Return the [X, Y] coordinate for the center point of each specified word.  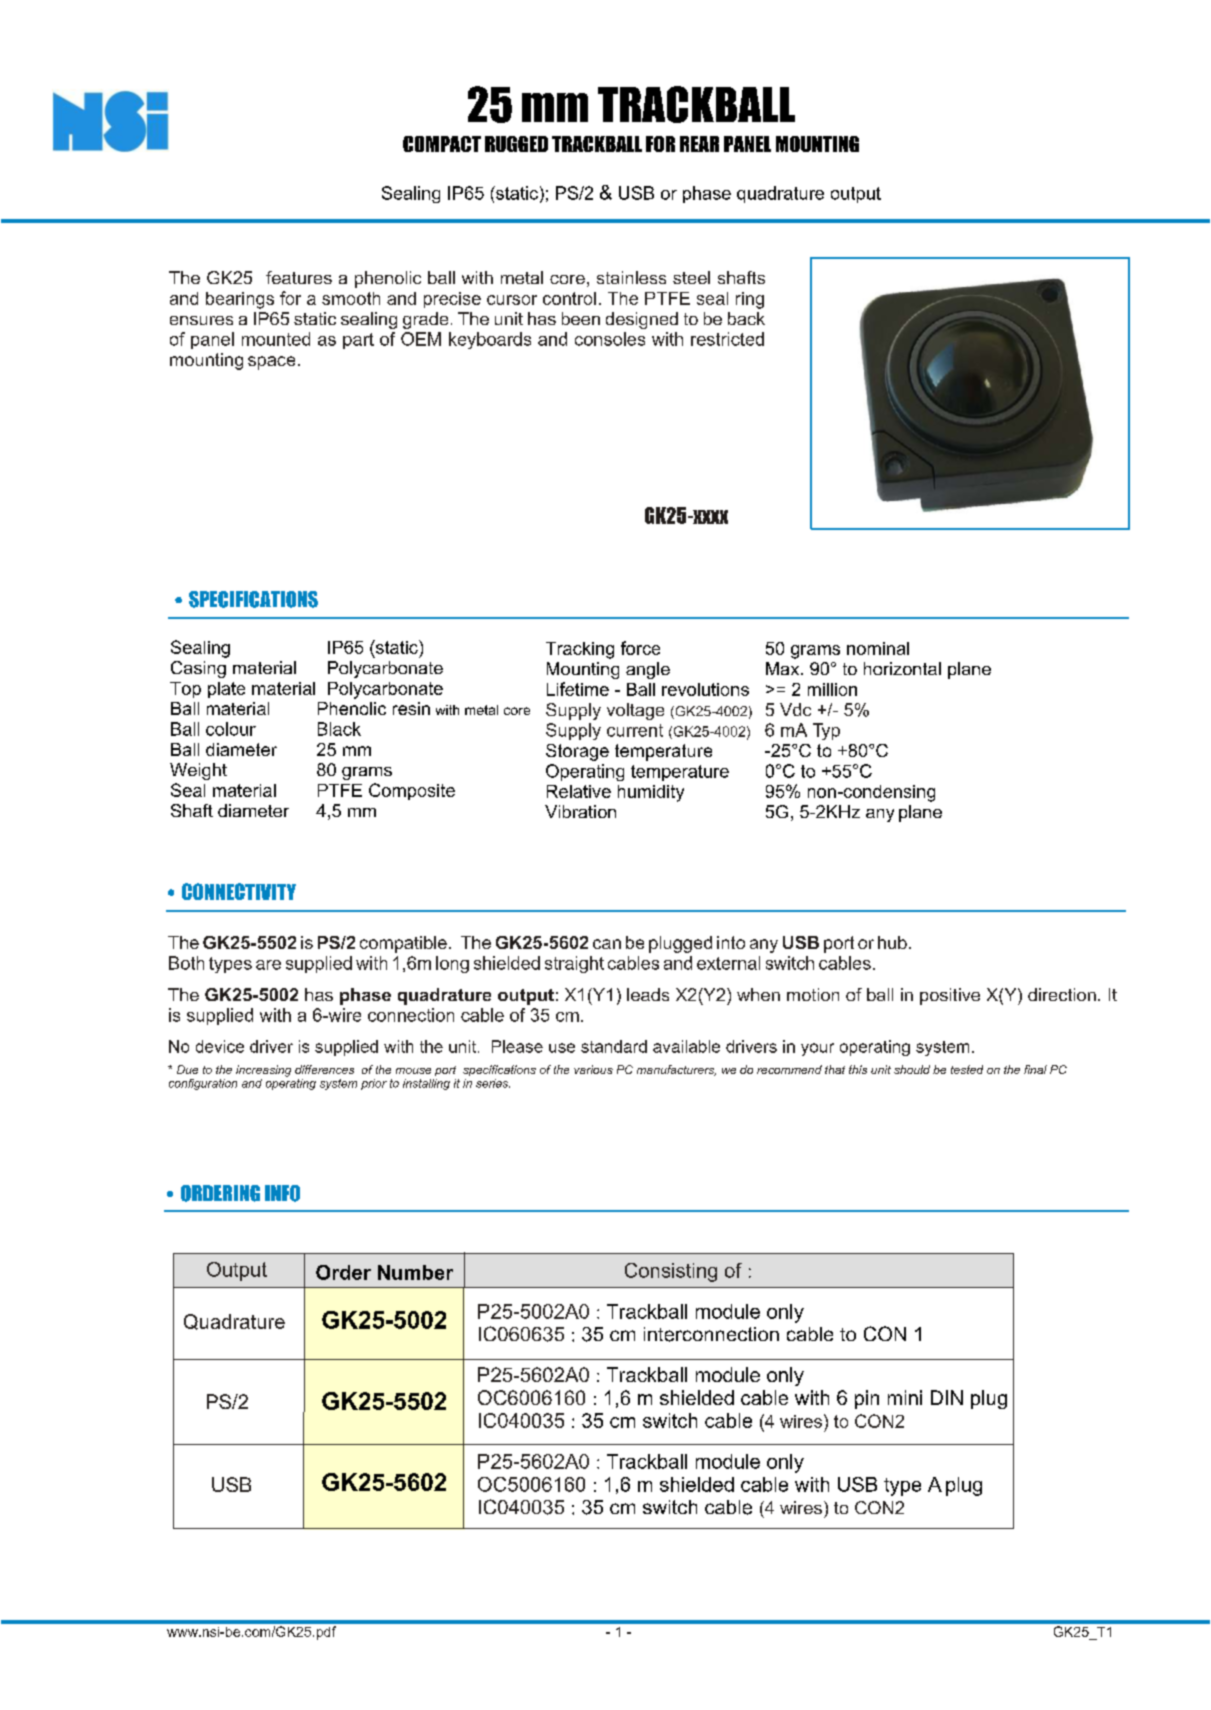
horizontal [902, 668]
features [299, 277]
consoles [610, 339]
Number [415, 1272]
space [271, 363]
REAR [699, 144]
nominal [878, 648]
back [746, 318]
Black [339, 729]
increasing [263, 1071]
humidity [651, 793]
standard [614, 1046]
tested [967, 1069]
